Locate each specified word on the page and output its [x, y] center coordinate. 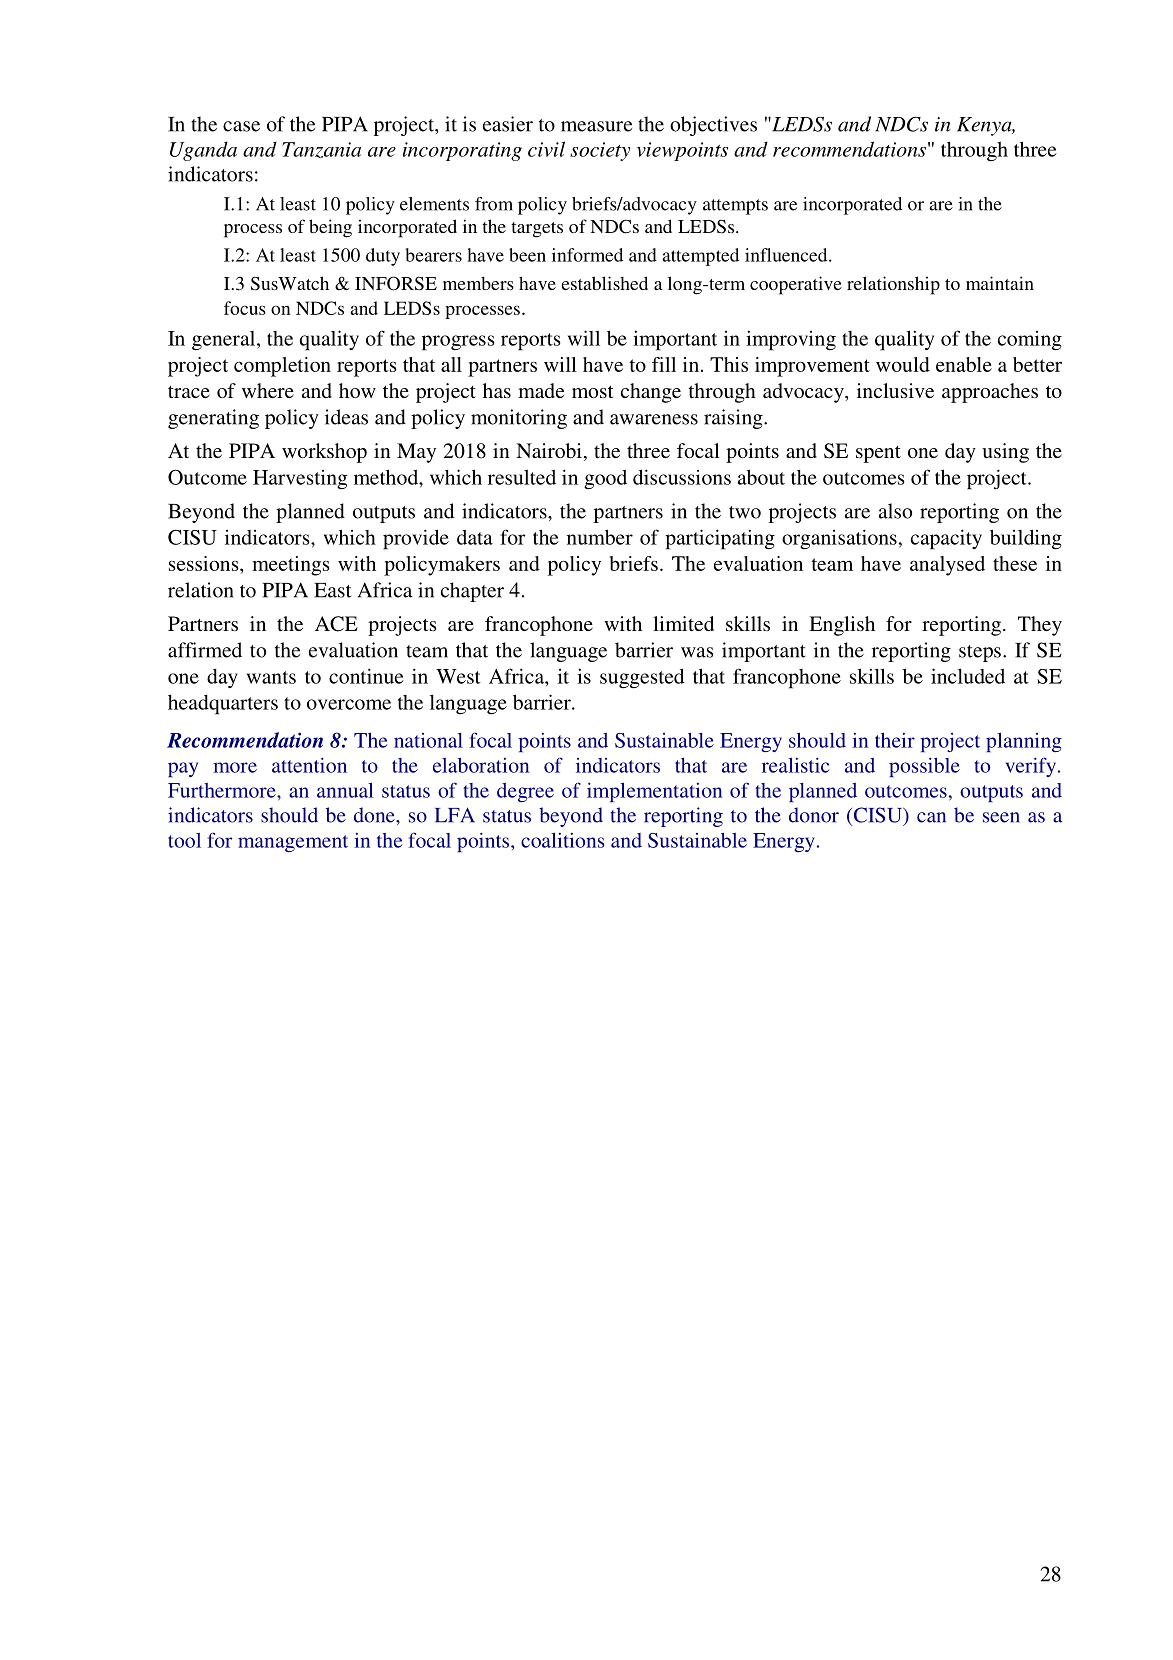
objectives [713, 126]
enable [964, 364]
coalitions [562, 840]
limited [683, 623]
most [593, 391]
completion [282, 367]
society [600, 151]
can [931, 817]
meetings [291, 566]
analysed [947, 566]
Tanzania [321, 150]
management [293, 843]
